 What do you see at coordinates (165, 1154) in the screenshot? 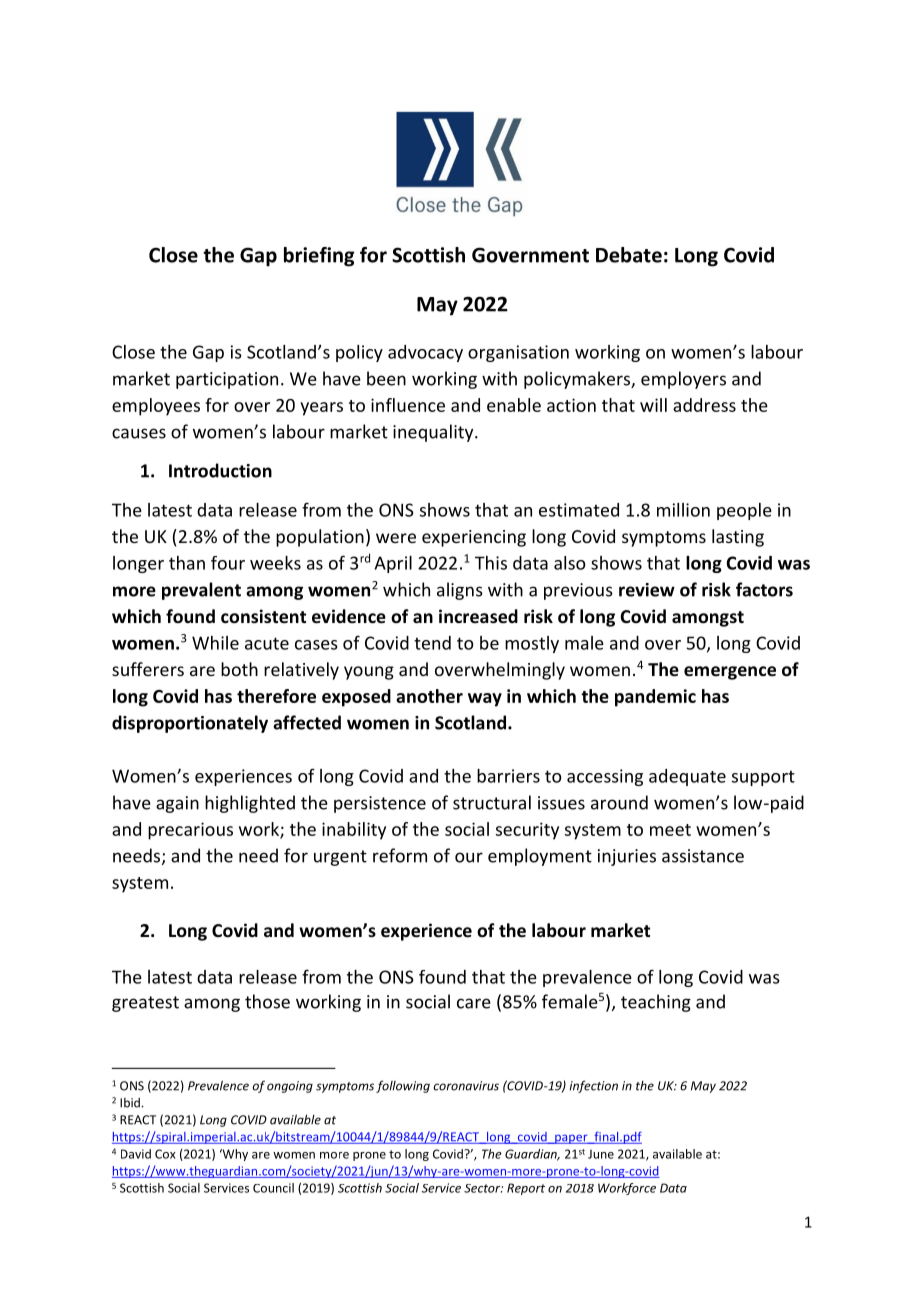
I see `Cox` at bounding box center [165, 1154].
